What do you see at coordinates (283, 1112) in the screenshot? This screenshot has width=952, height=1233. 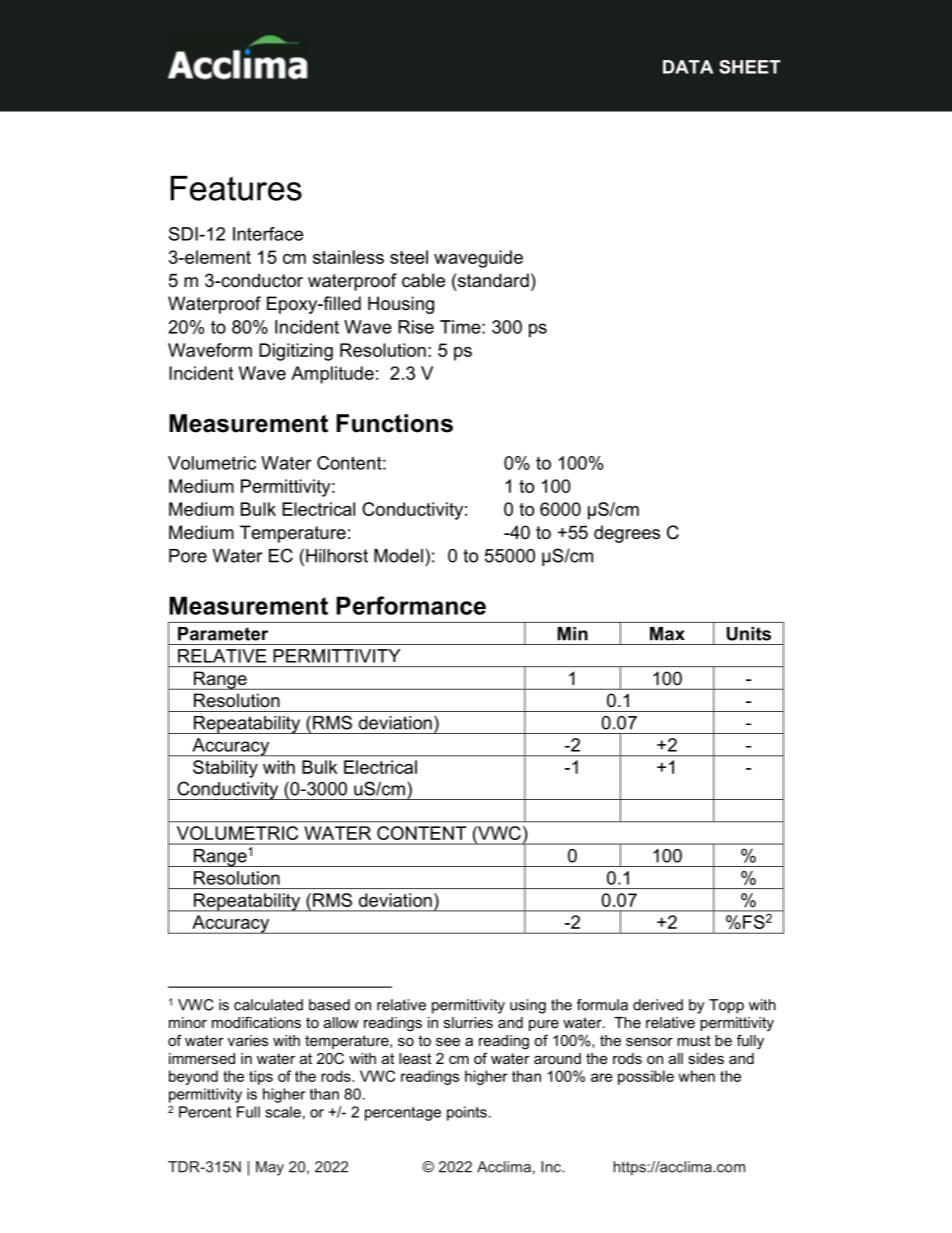 I see `scale` at bounding box center [283, 1112].
